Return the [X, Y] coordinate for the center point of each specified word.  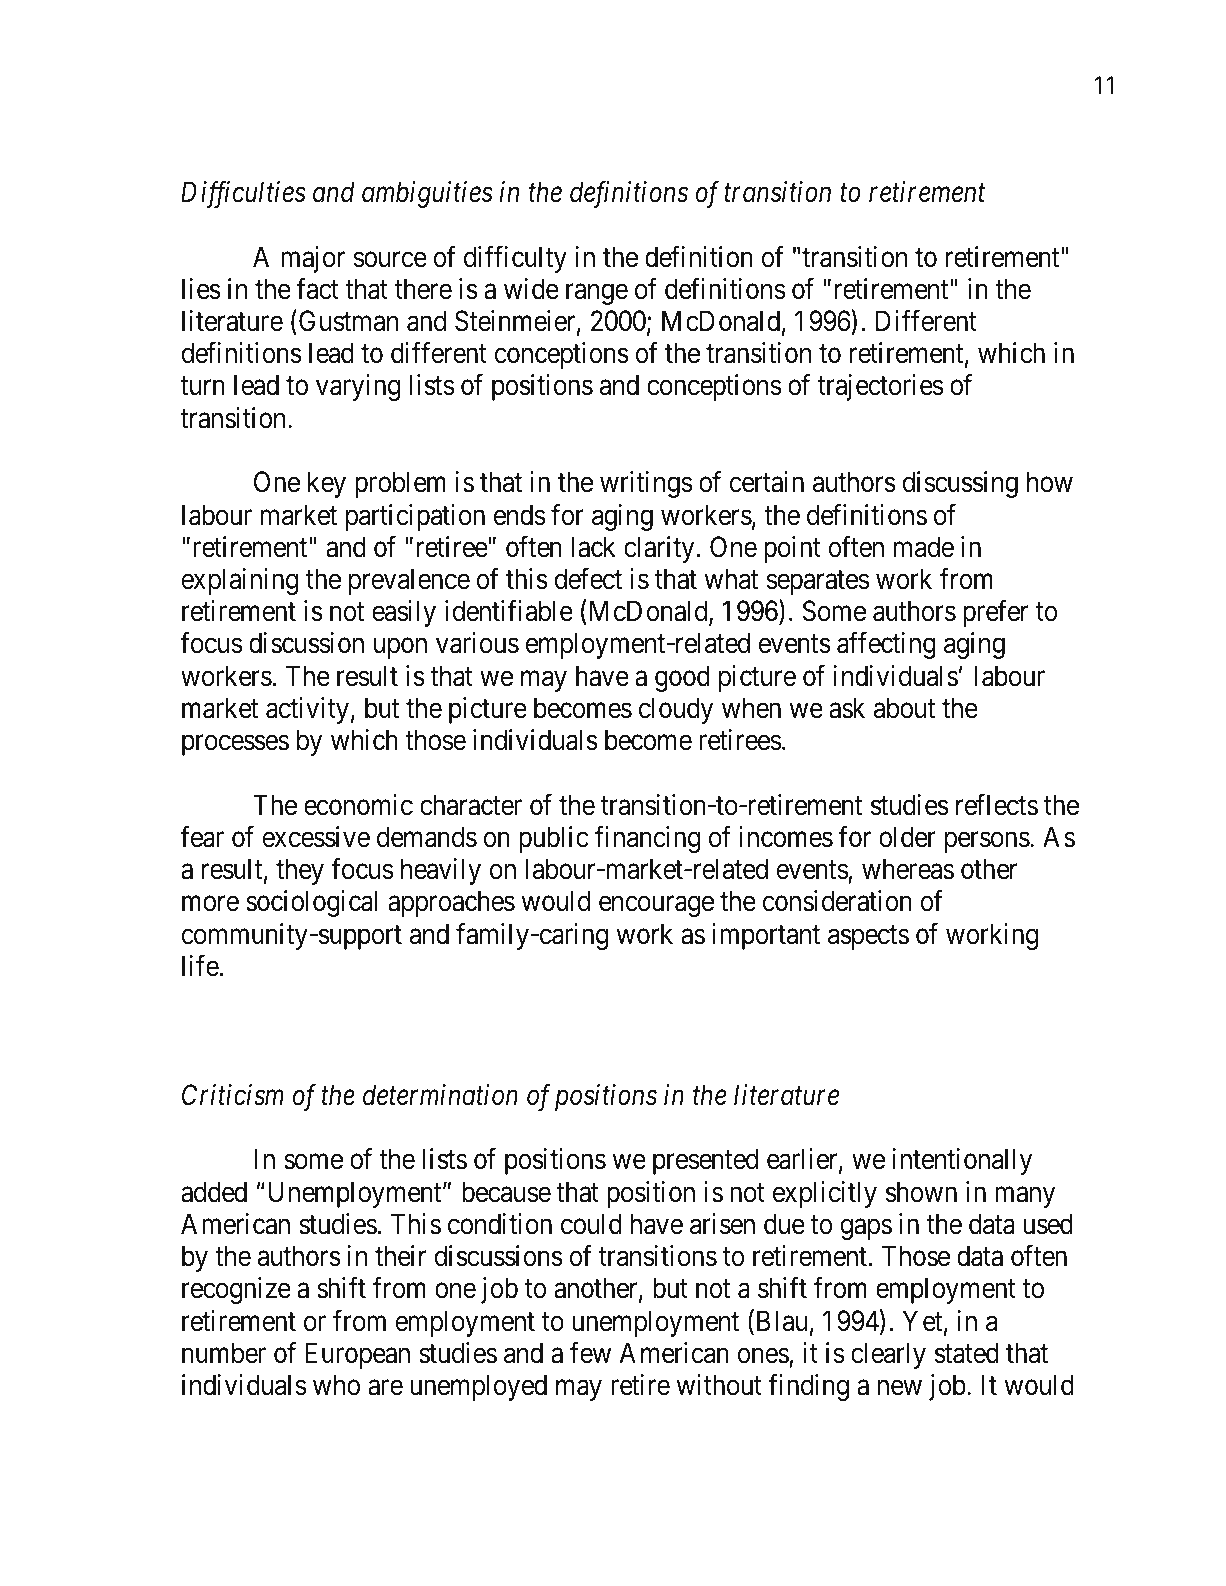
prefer [995, 613]
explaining [239, 581]
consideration [837, 901]
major [313, 259]
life [201, 966]
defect [588, 579]
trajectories [880, 387]
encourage [656, 906]
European [357, 1355]
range [597, 294]
